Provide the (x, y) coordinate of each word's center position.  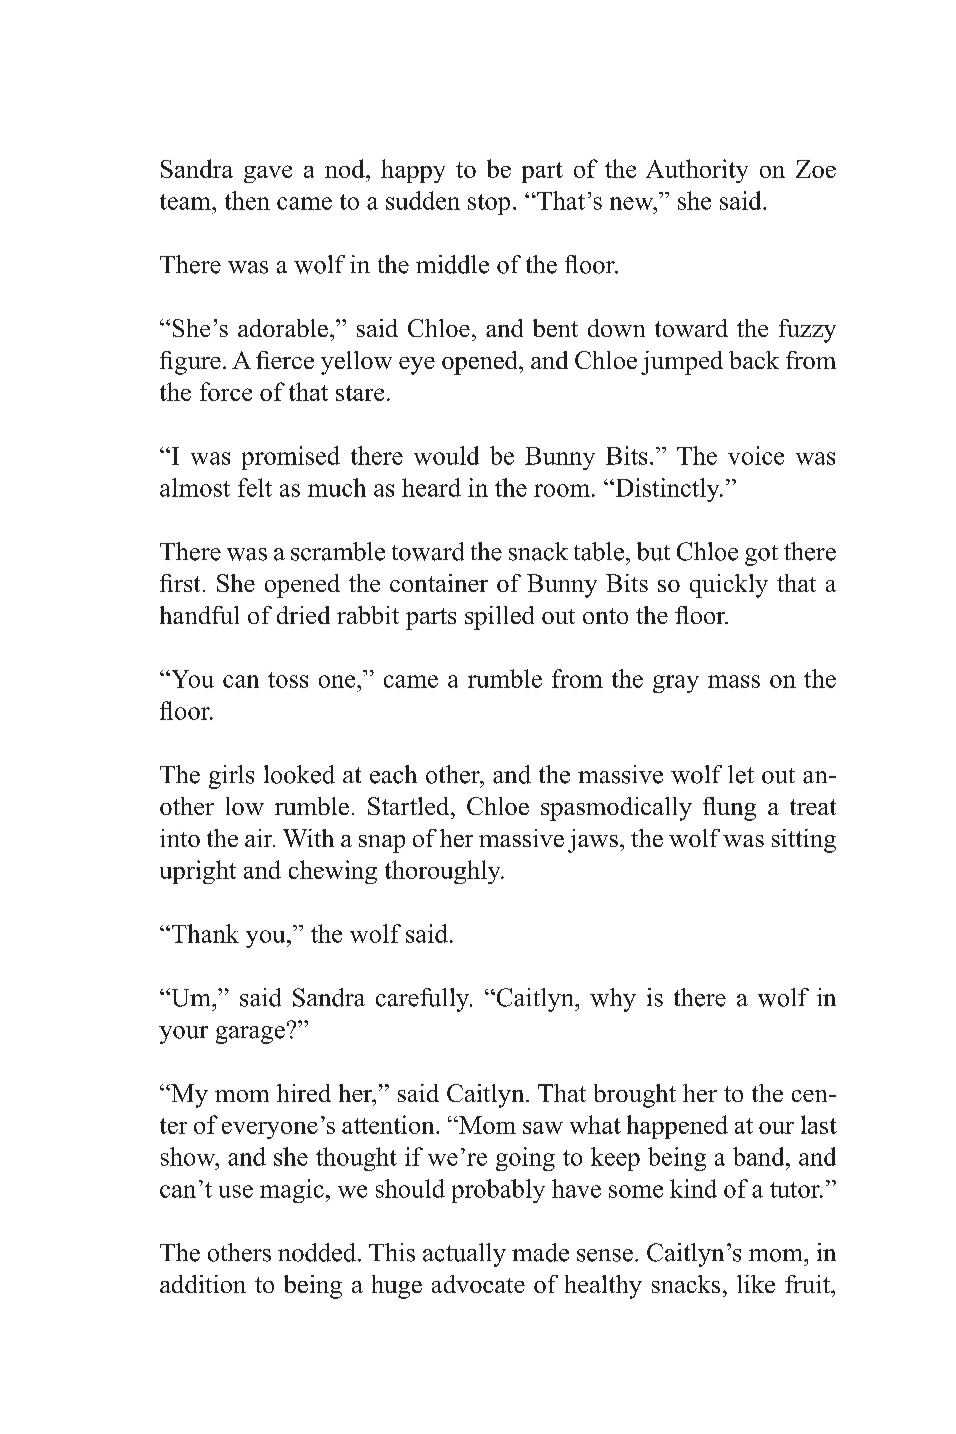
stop (489, 204)
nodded (318, 1252)
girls (231, 777)
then (247, 200)
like (756, 1284)
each (393, 774)
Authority (697, 171)
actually (464, 1255)
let (741, 774)
